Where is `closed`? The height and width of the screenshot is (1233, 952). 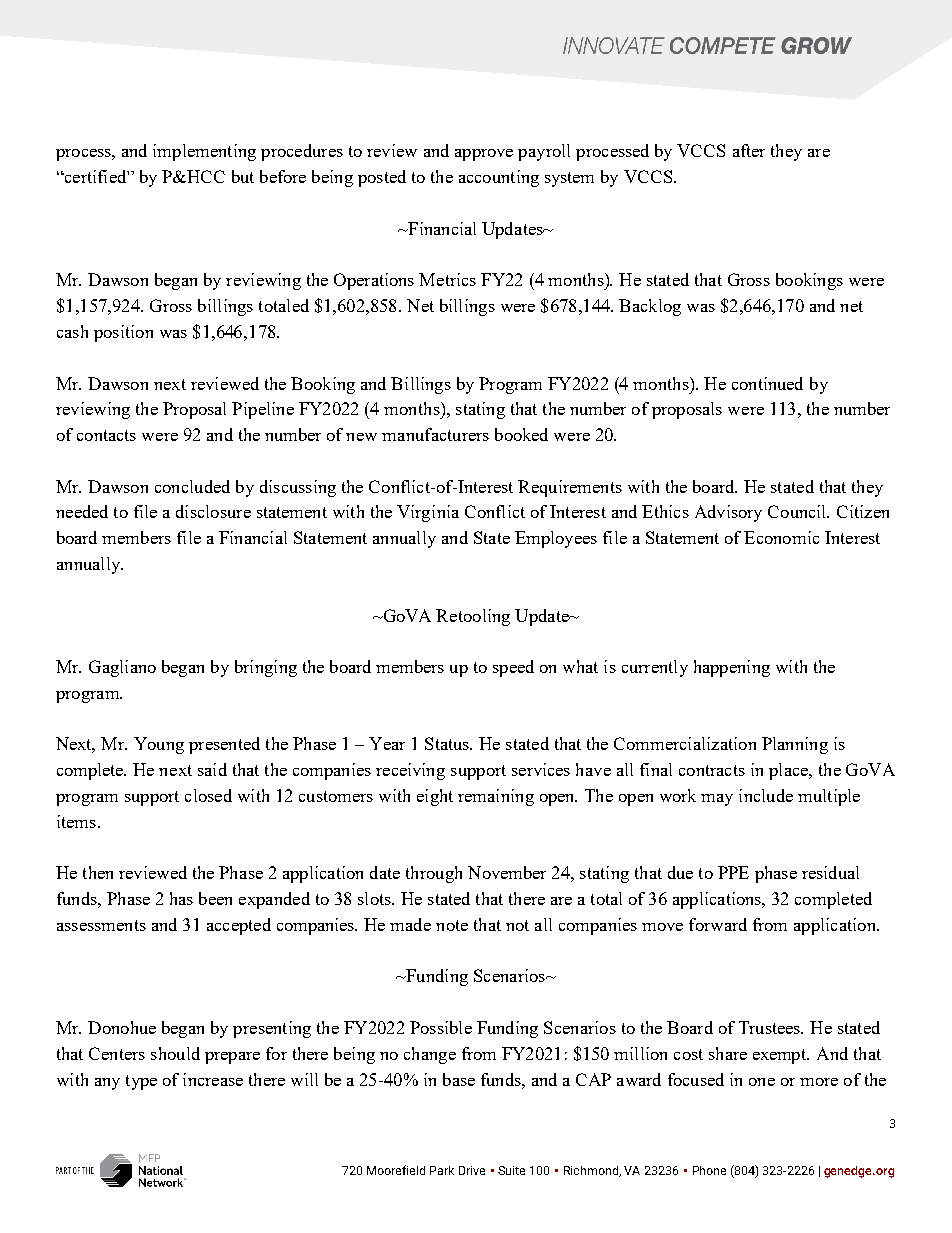 closed is located at coordinates (208, 795).
